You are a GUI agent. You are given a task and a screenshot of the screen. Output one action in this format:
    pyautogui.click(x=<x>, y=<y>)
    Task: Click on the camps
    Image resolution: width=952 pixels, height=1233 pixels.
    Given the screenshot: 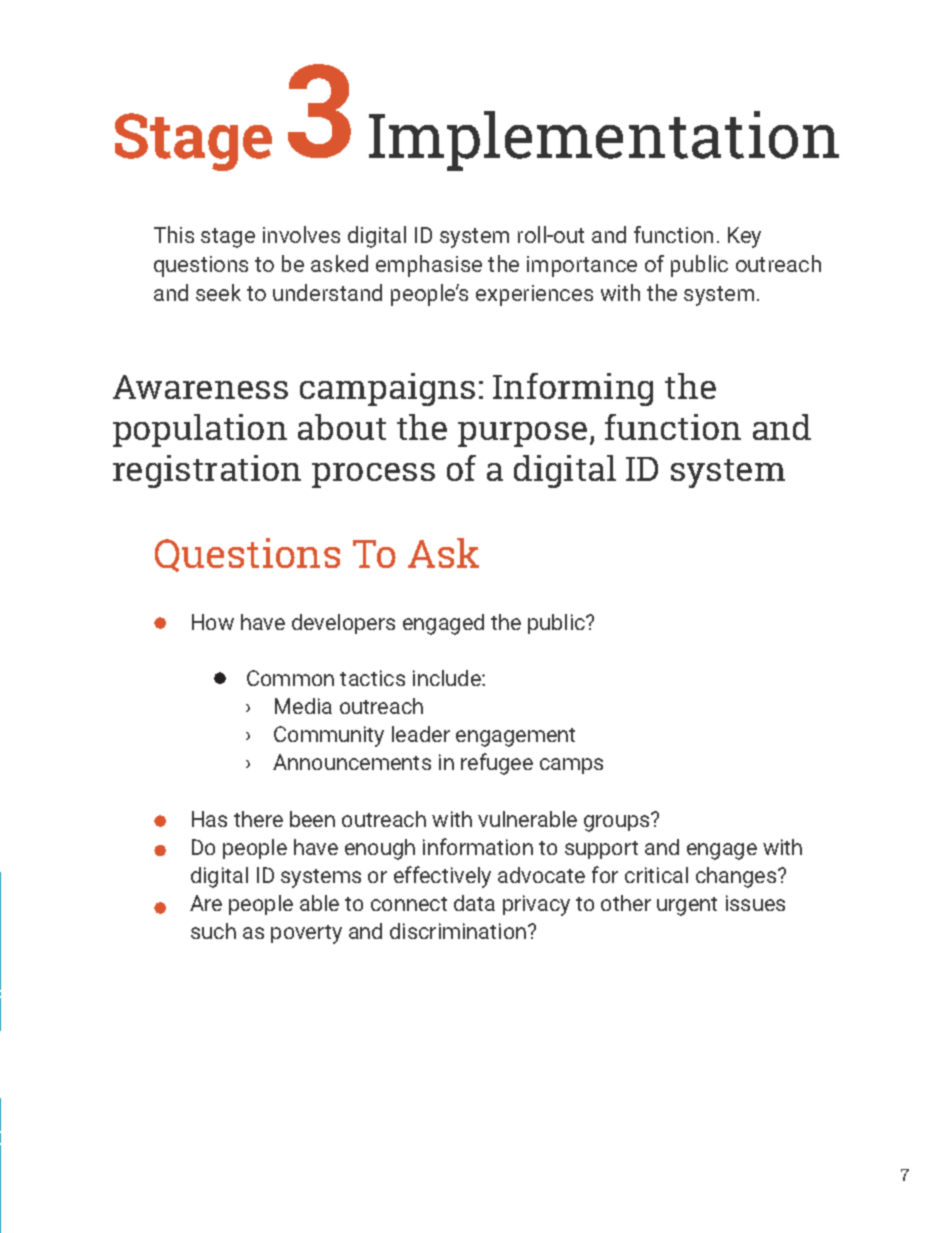 What is the action you would take?
    pyautogui.click(x=571, y=766)
